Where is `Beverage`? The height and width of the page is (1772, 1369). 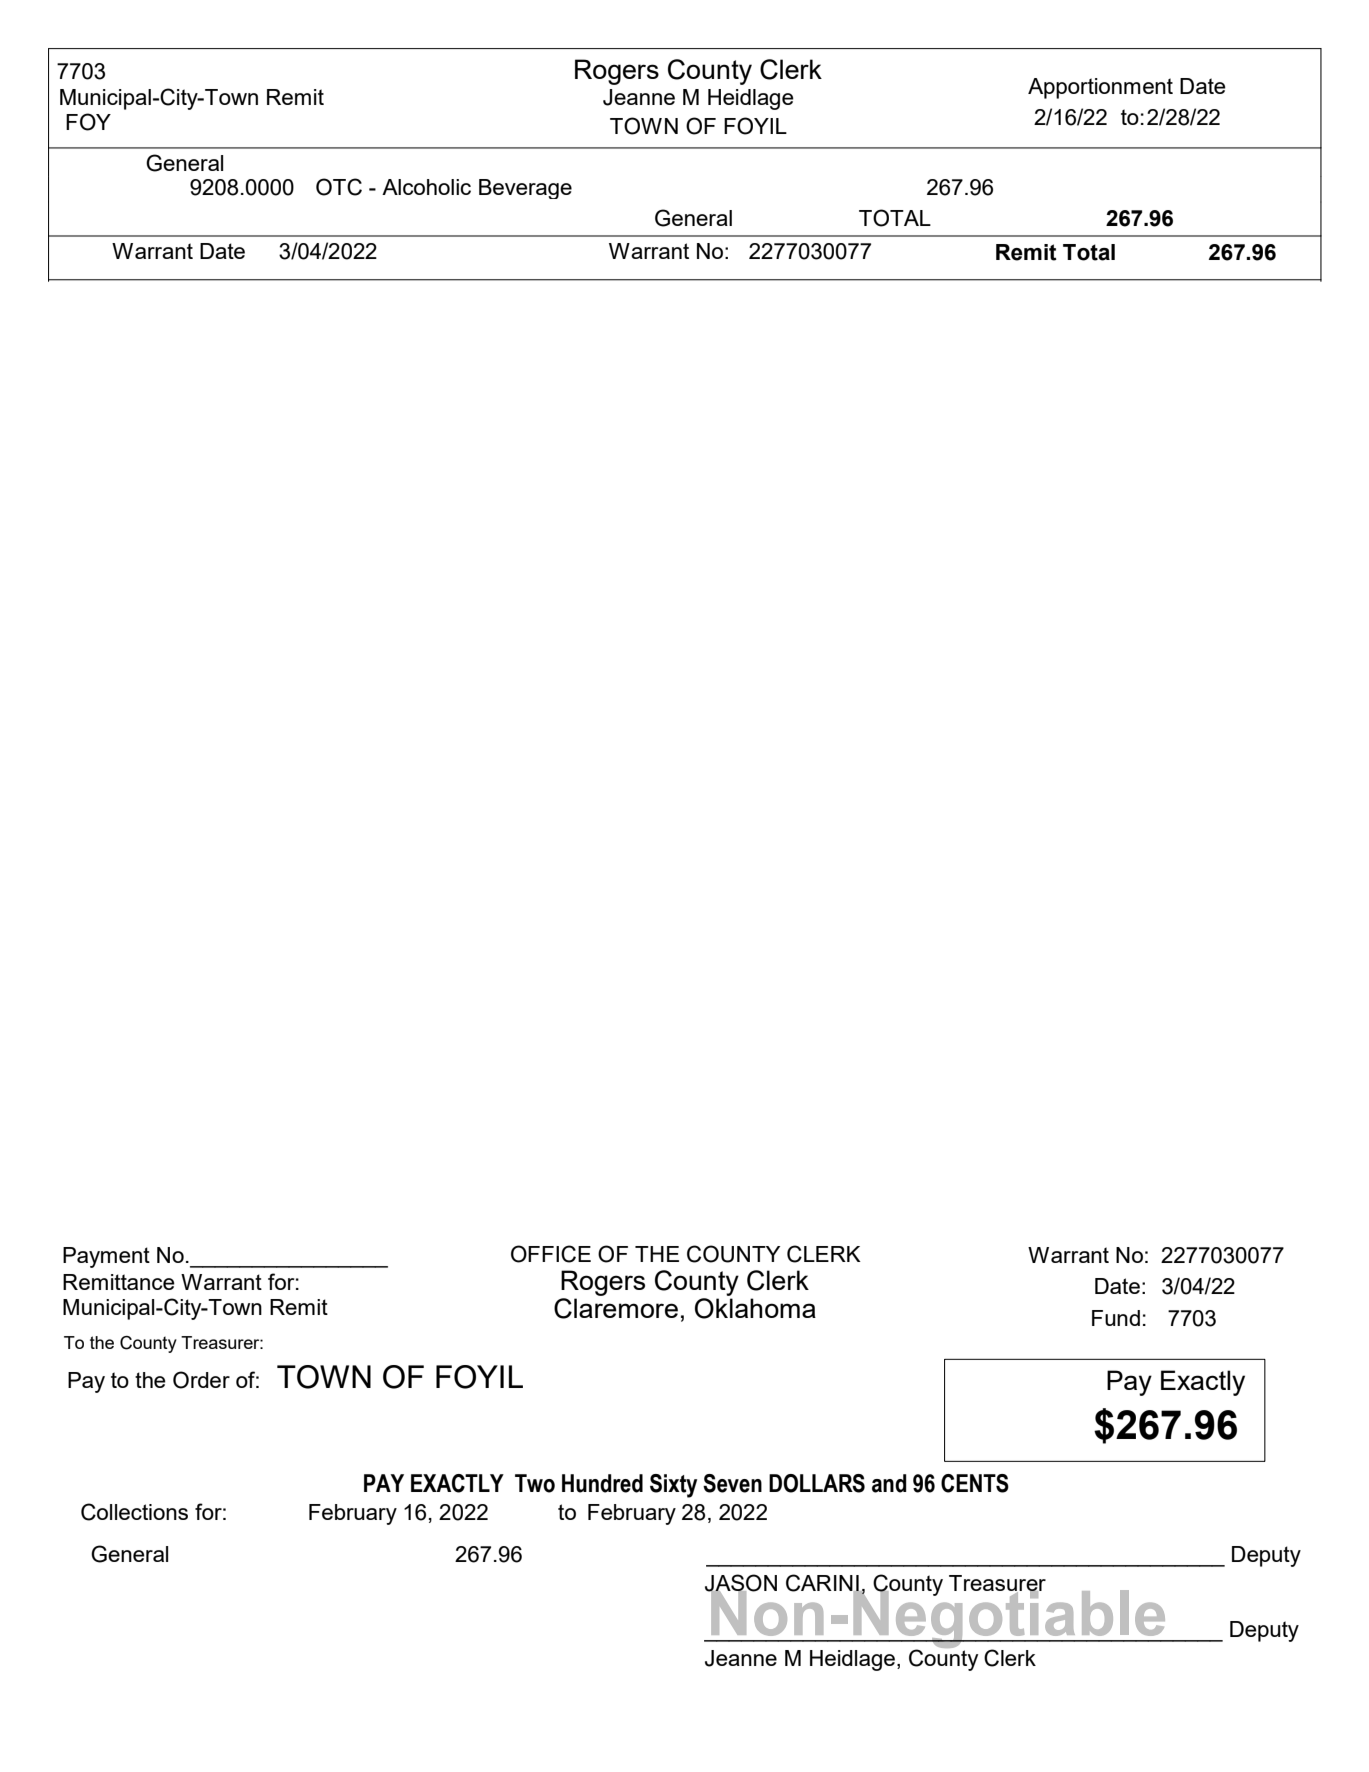
Beverage is located at coordinates (525, 189).
